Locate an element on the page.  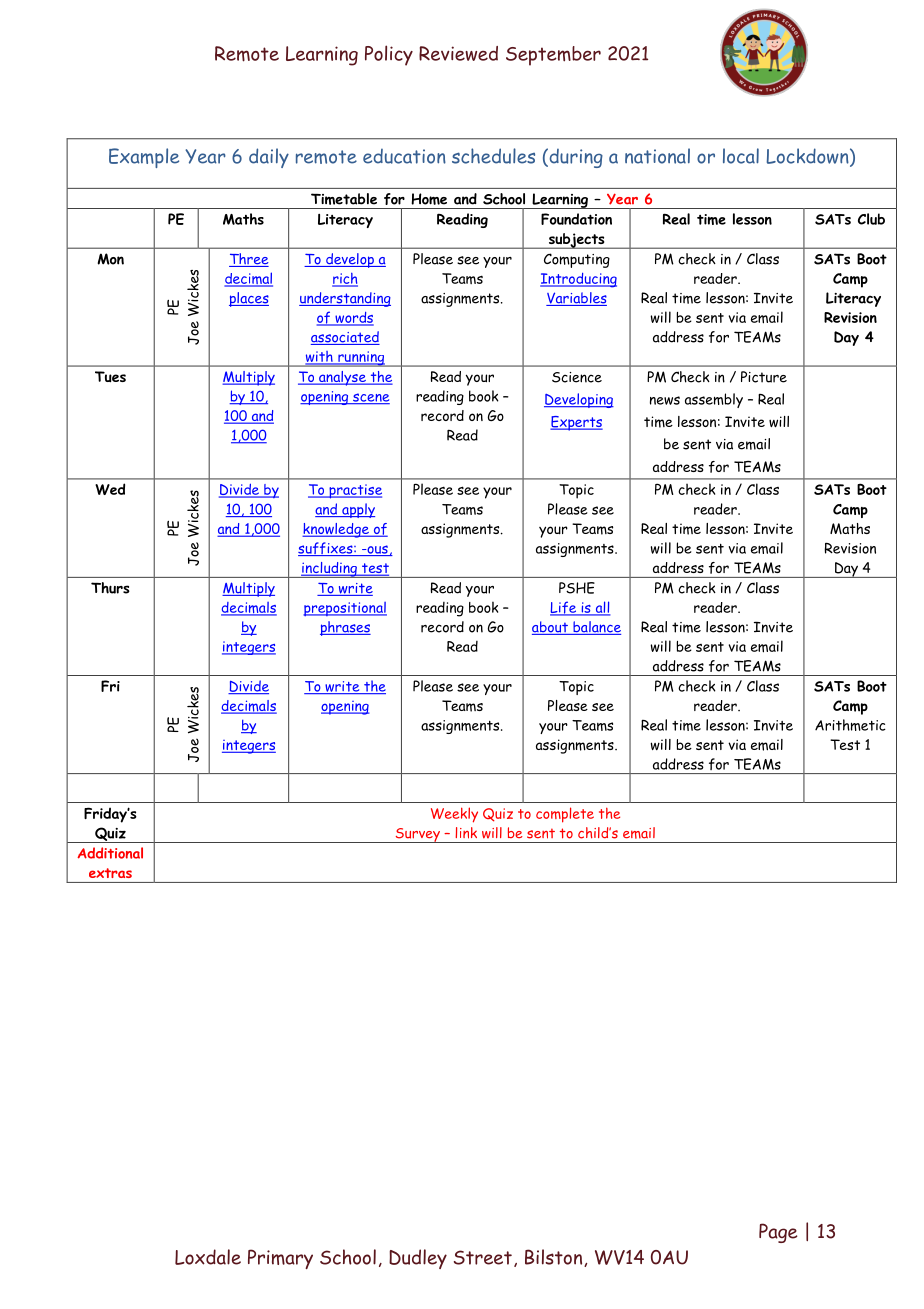
Page is located at coordinates (778, 1233).
